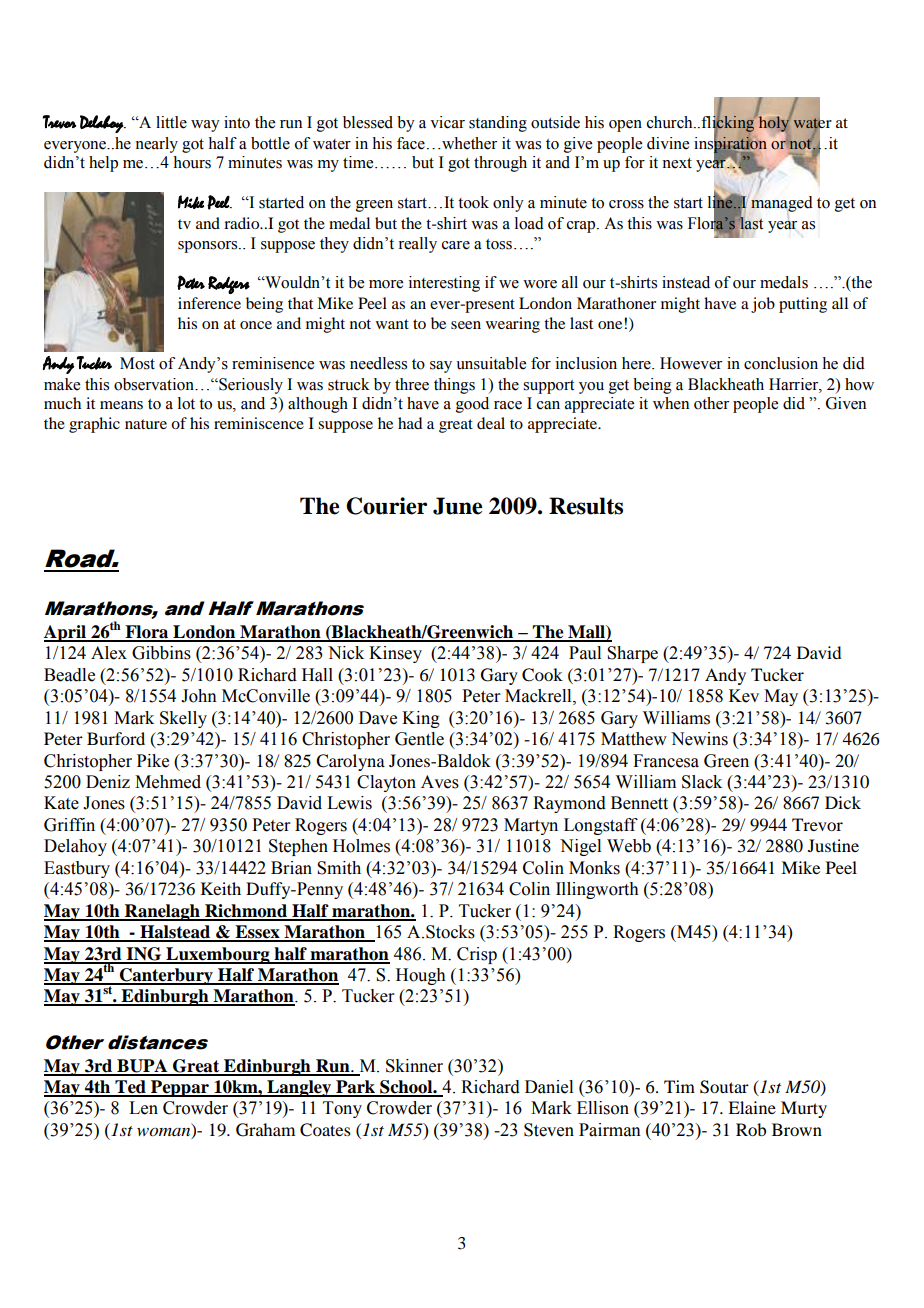 This screenshot has width=924, height=1308. I want to click on Elaine, so click(752, 1107).
